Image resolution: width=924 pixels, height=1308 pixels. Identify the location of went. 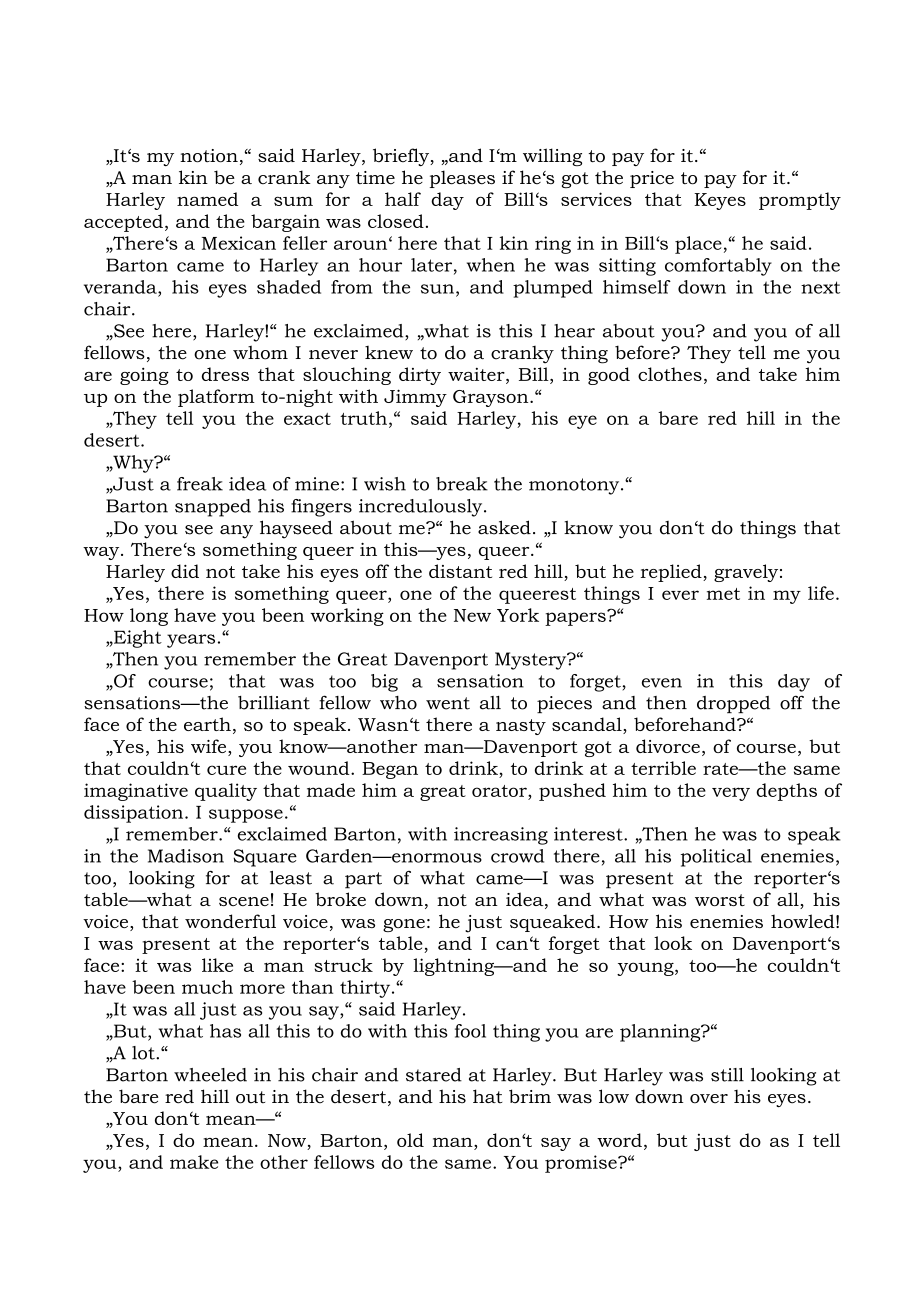
(448, 703).
